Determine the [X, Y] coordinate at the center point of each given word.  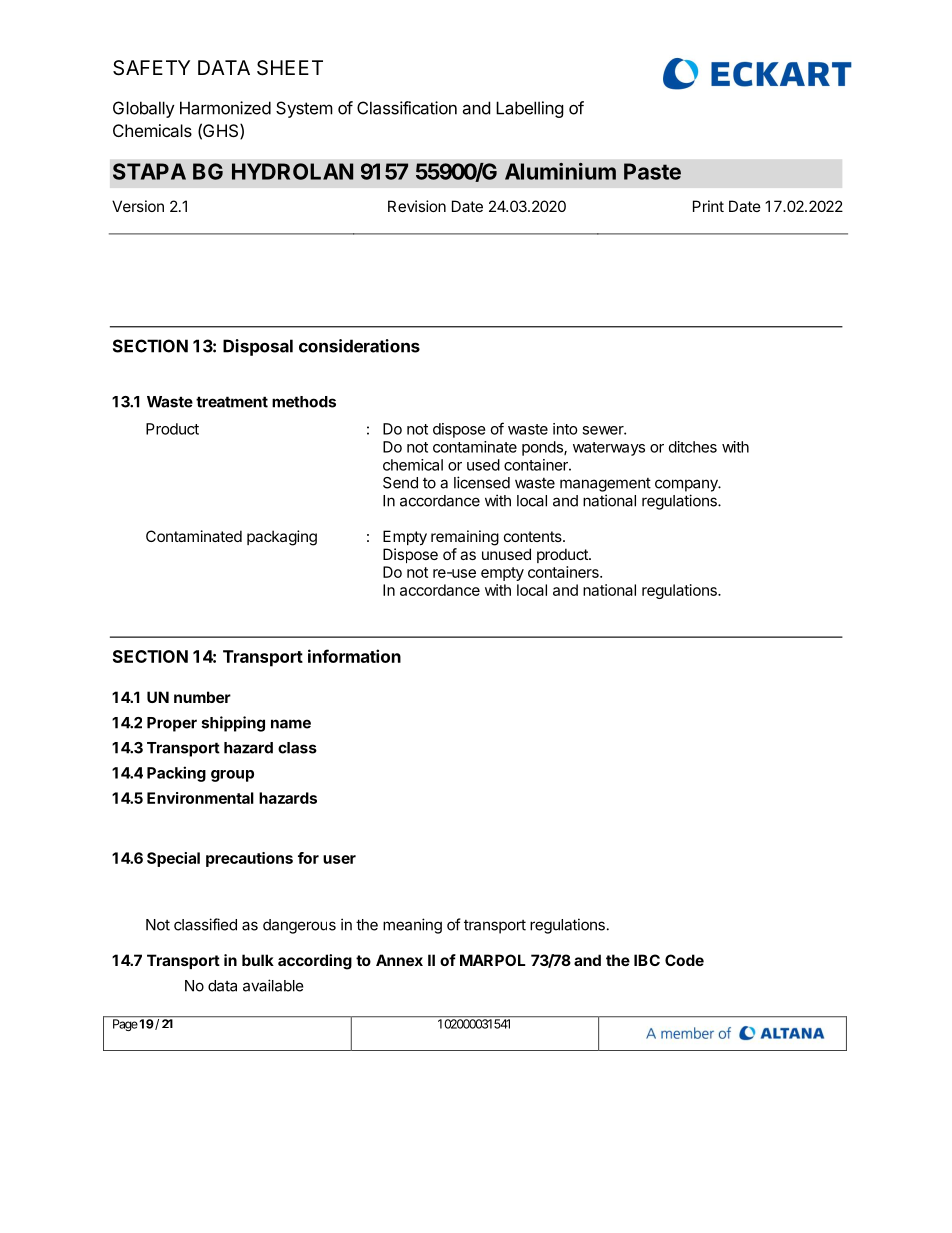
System [304, 109]
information [354, 656]
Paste [652, 171]
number [202, 697]
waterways [609, 449]
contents [534, 536]
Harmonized [225, 108]
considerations [359, 346]
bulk [258, 960]
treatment [232, 402]
